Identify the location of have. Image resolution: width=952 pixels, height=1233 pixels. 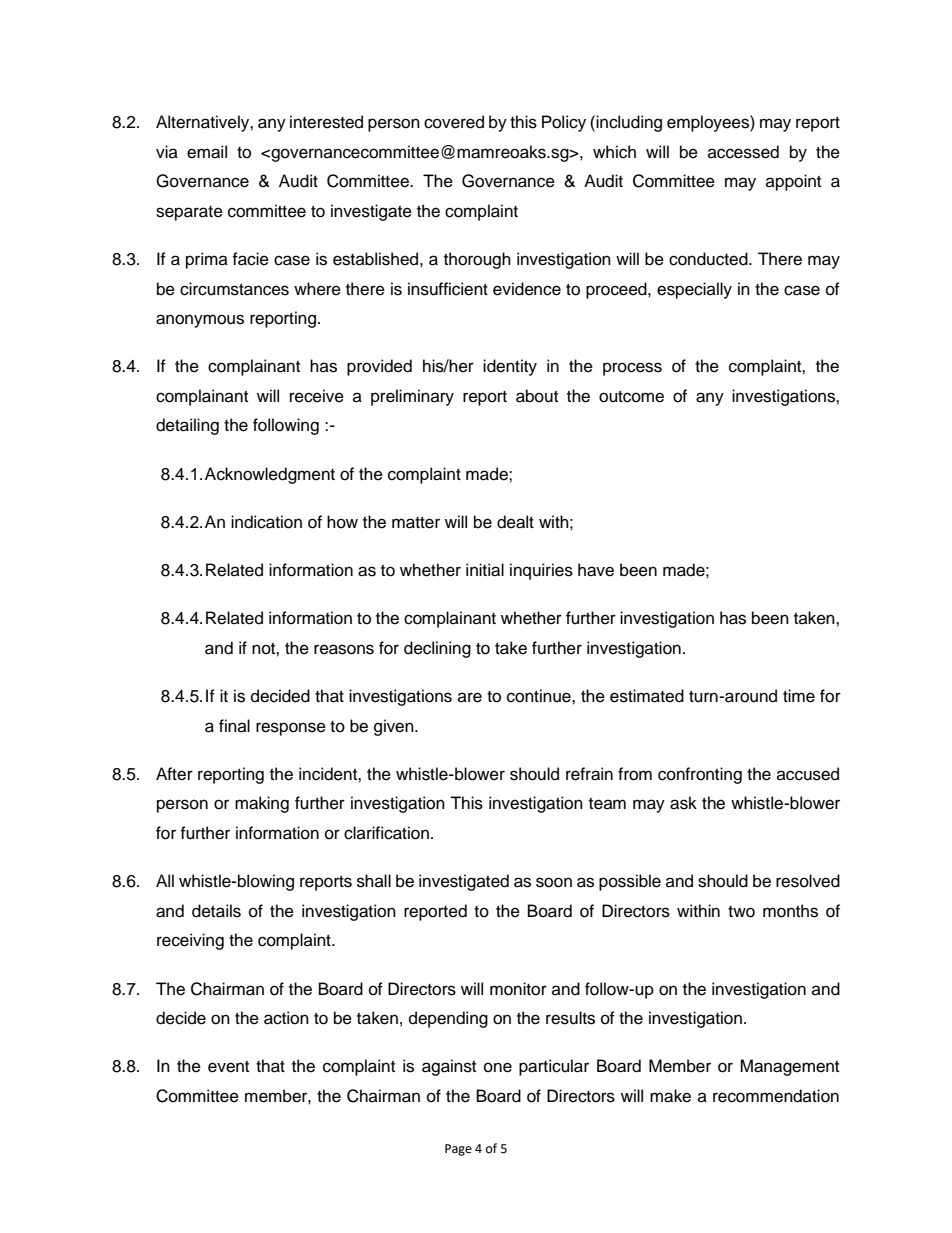
(596, 570).
